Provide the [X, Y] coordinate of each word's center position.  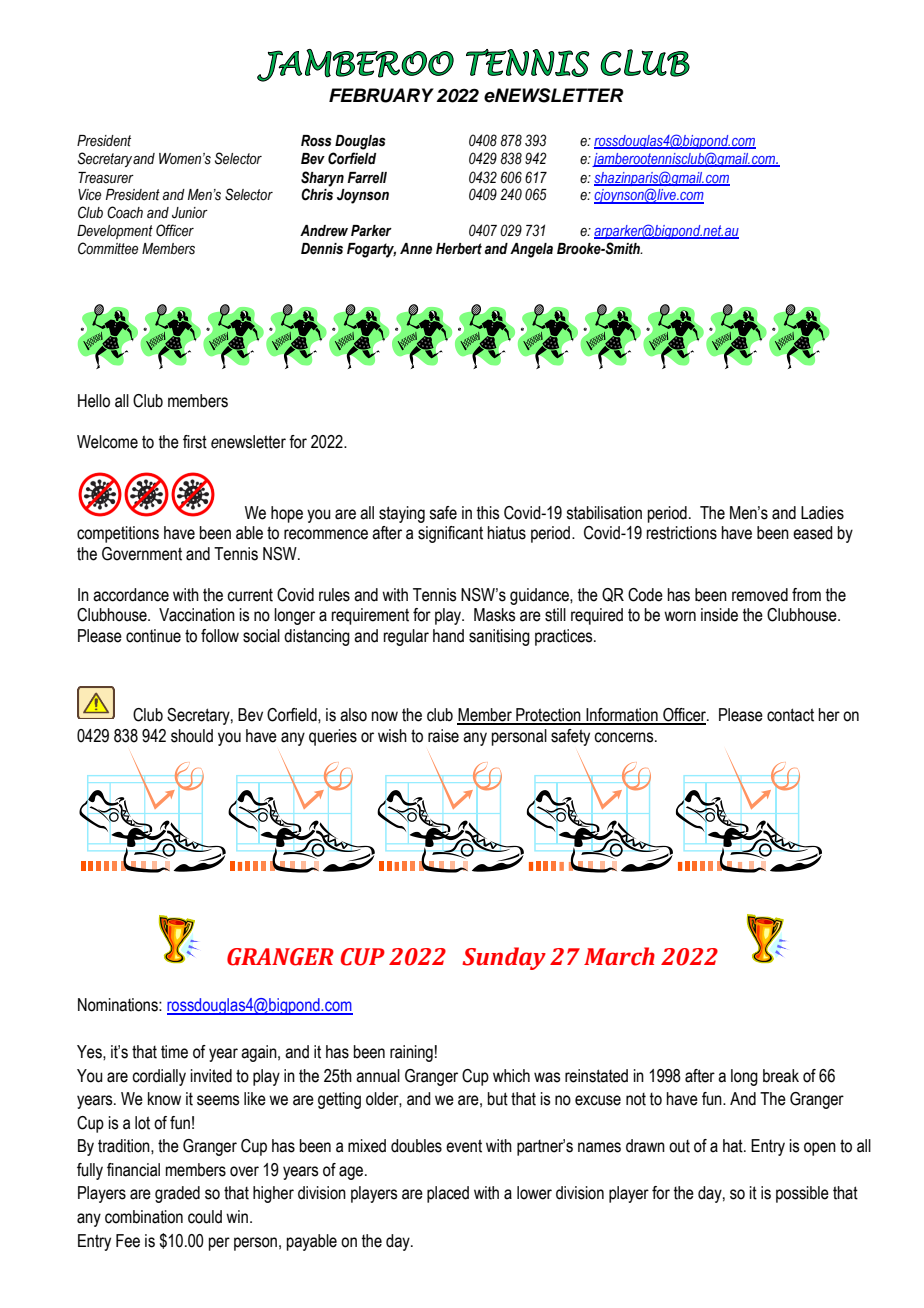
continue [153, 636]
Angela [531, 250]
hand [448, 636]
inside [719, 615]
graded [177, 1194]
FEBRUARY [381, 95]
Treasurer [106, 178]
